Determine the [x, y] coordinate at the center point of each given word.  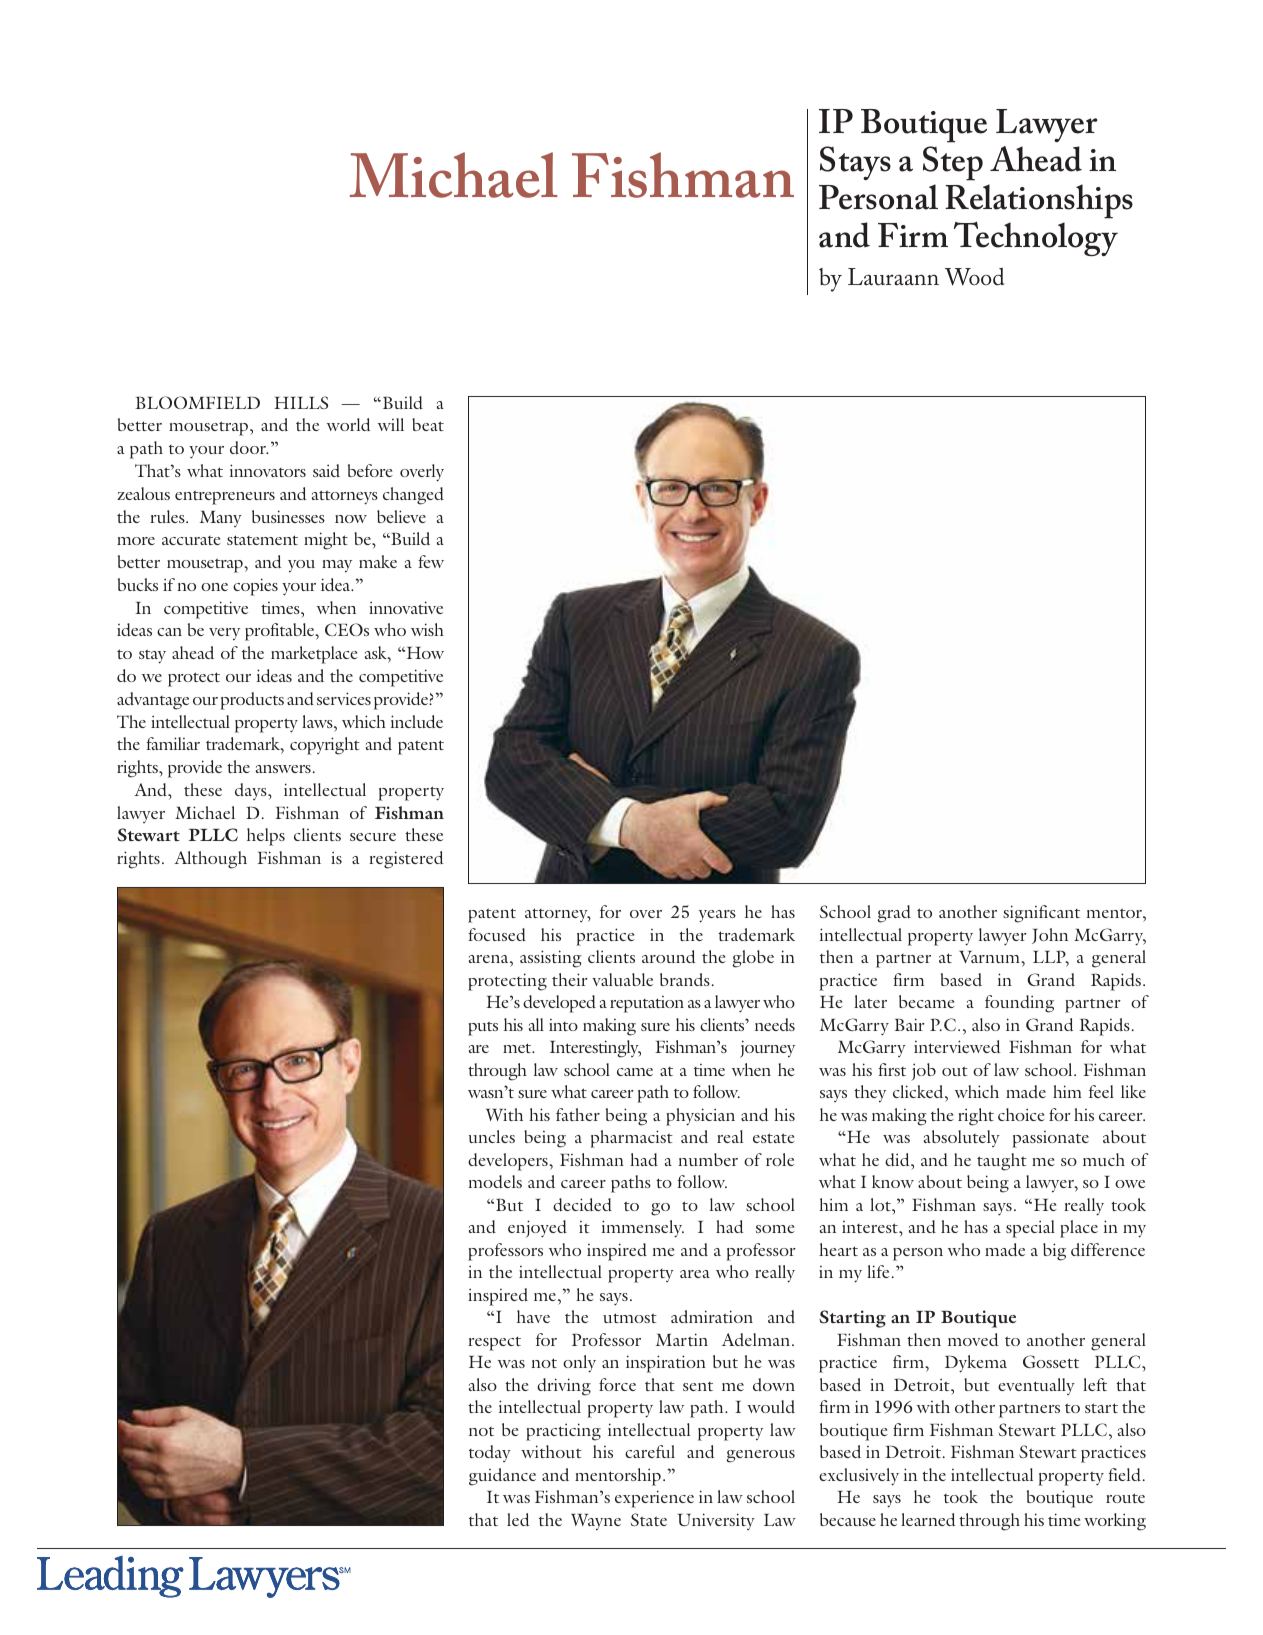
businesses [288, 516]
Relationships [1039, 201]
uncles [491, 1136]
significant [1041, 914]
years [717, 916]
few [431, 561]
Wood [974, 277]
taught [1002, 1162]
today [490, 1453]
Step [953, 163]
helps [266, 837]
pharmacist [631, 1139]
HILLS [301, 402]
